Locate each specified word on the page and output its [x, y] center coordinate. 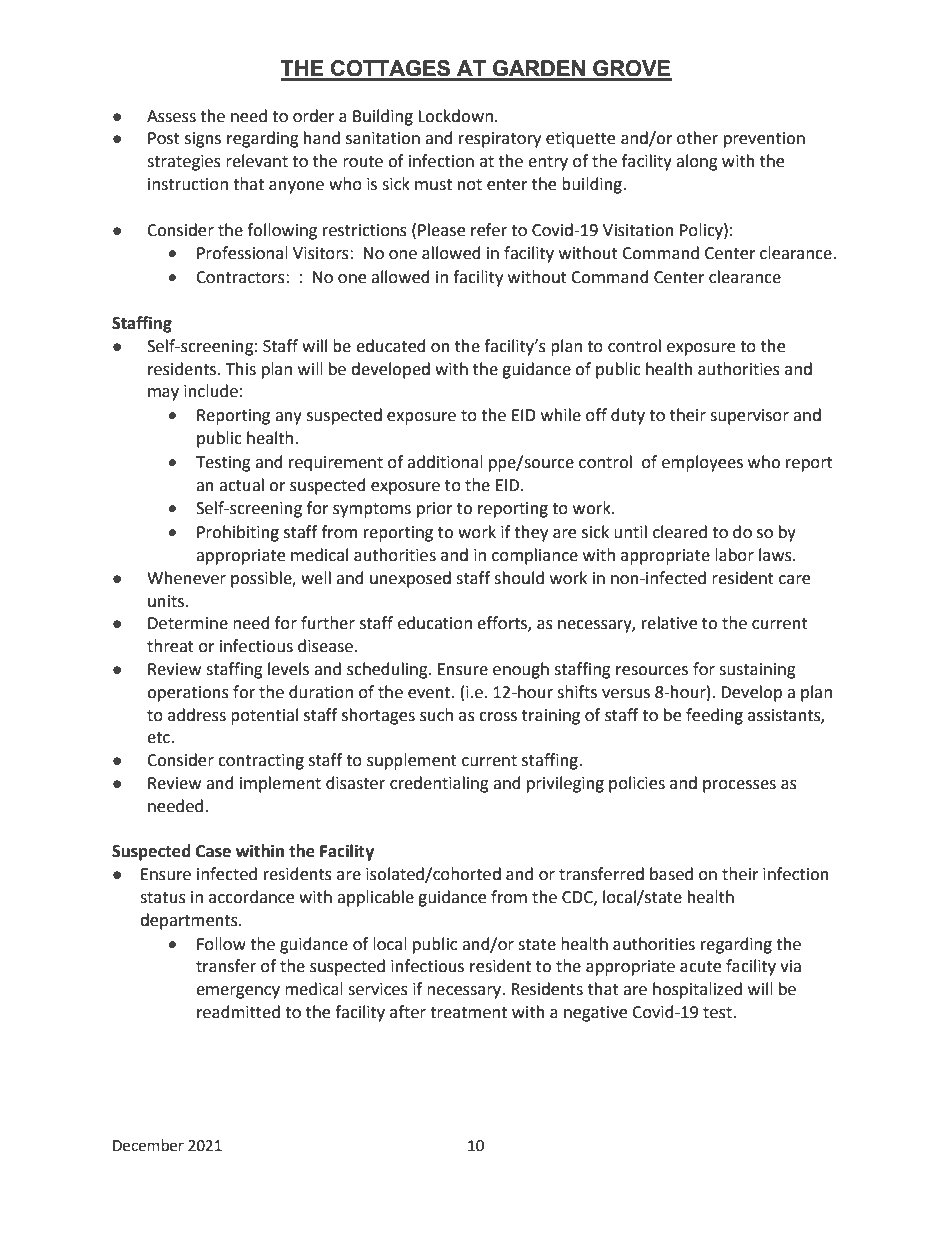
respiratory [500, 140]
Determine [188, 623]
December [148, 1145]
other [697, 138]
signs [203, 140]
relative [669, 623]
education [435, 623]
